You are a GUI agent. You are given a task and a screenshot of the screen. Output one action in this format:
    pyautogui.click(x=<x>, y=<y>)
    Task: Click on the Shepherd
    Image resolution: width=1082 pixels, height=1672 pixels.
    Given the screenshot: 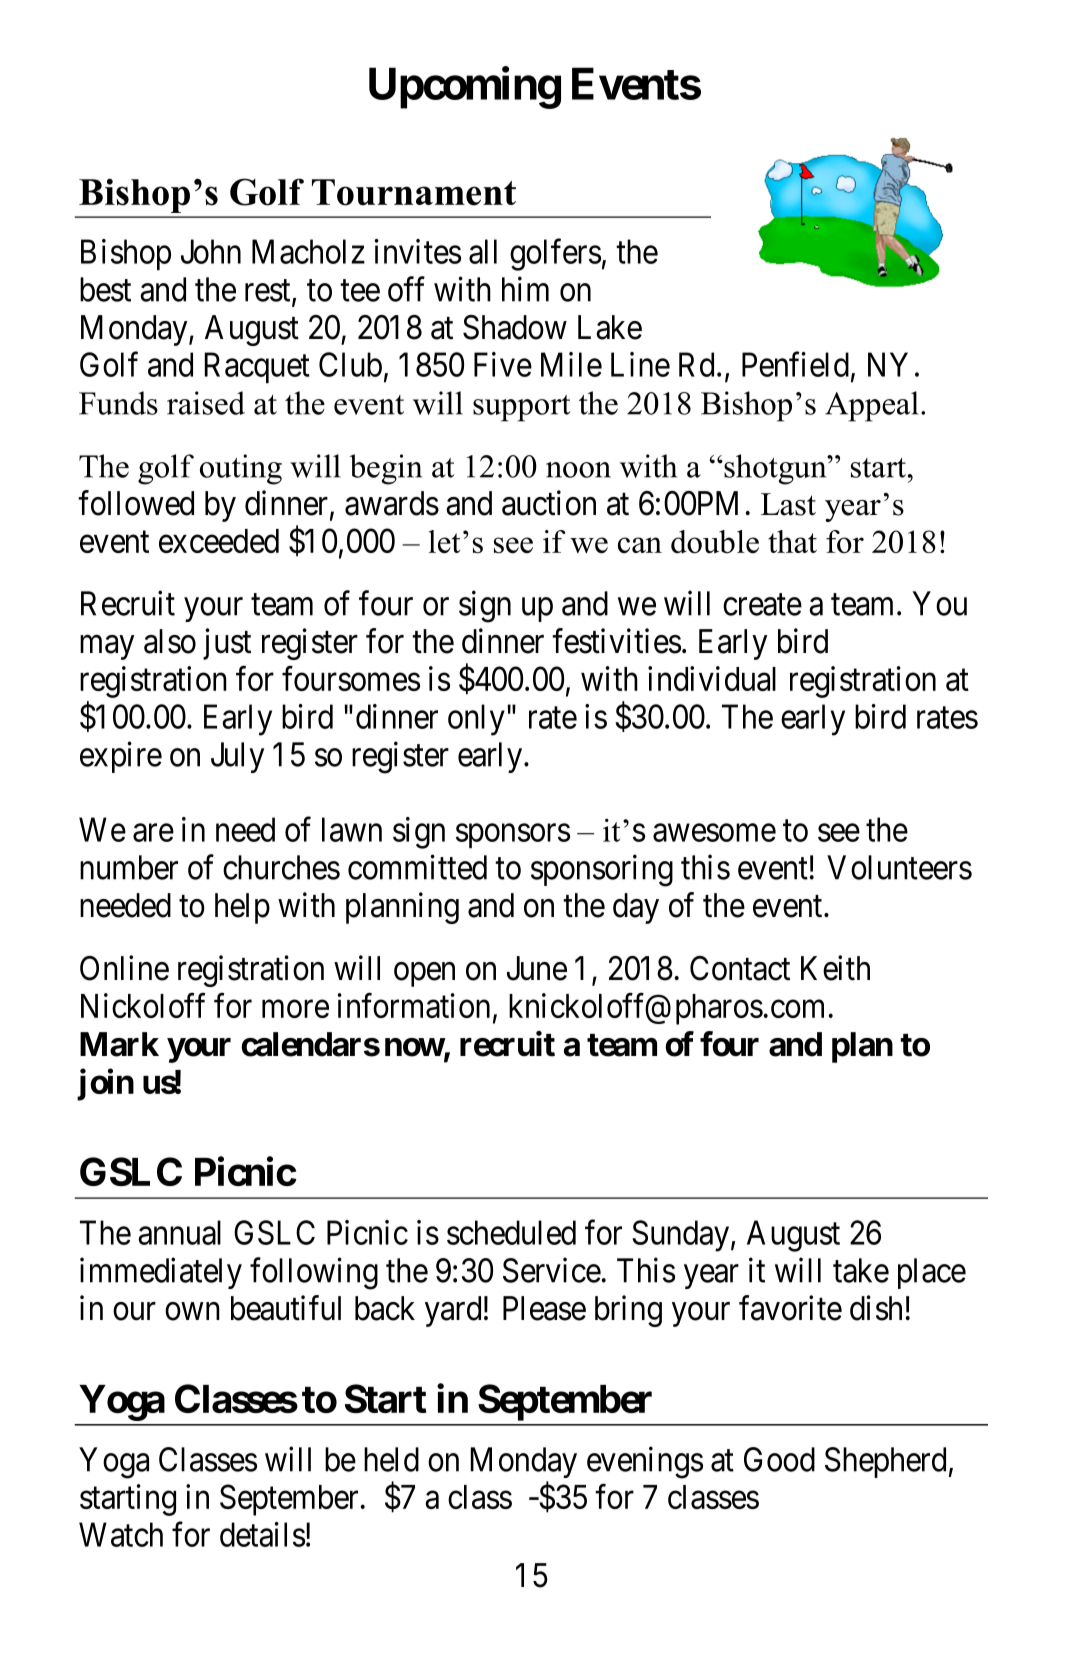 What is the action you would take?
    pyautogui.click(x=885, y=1462)
